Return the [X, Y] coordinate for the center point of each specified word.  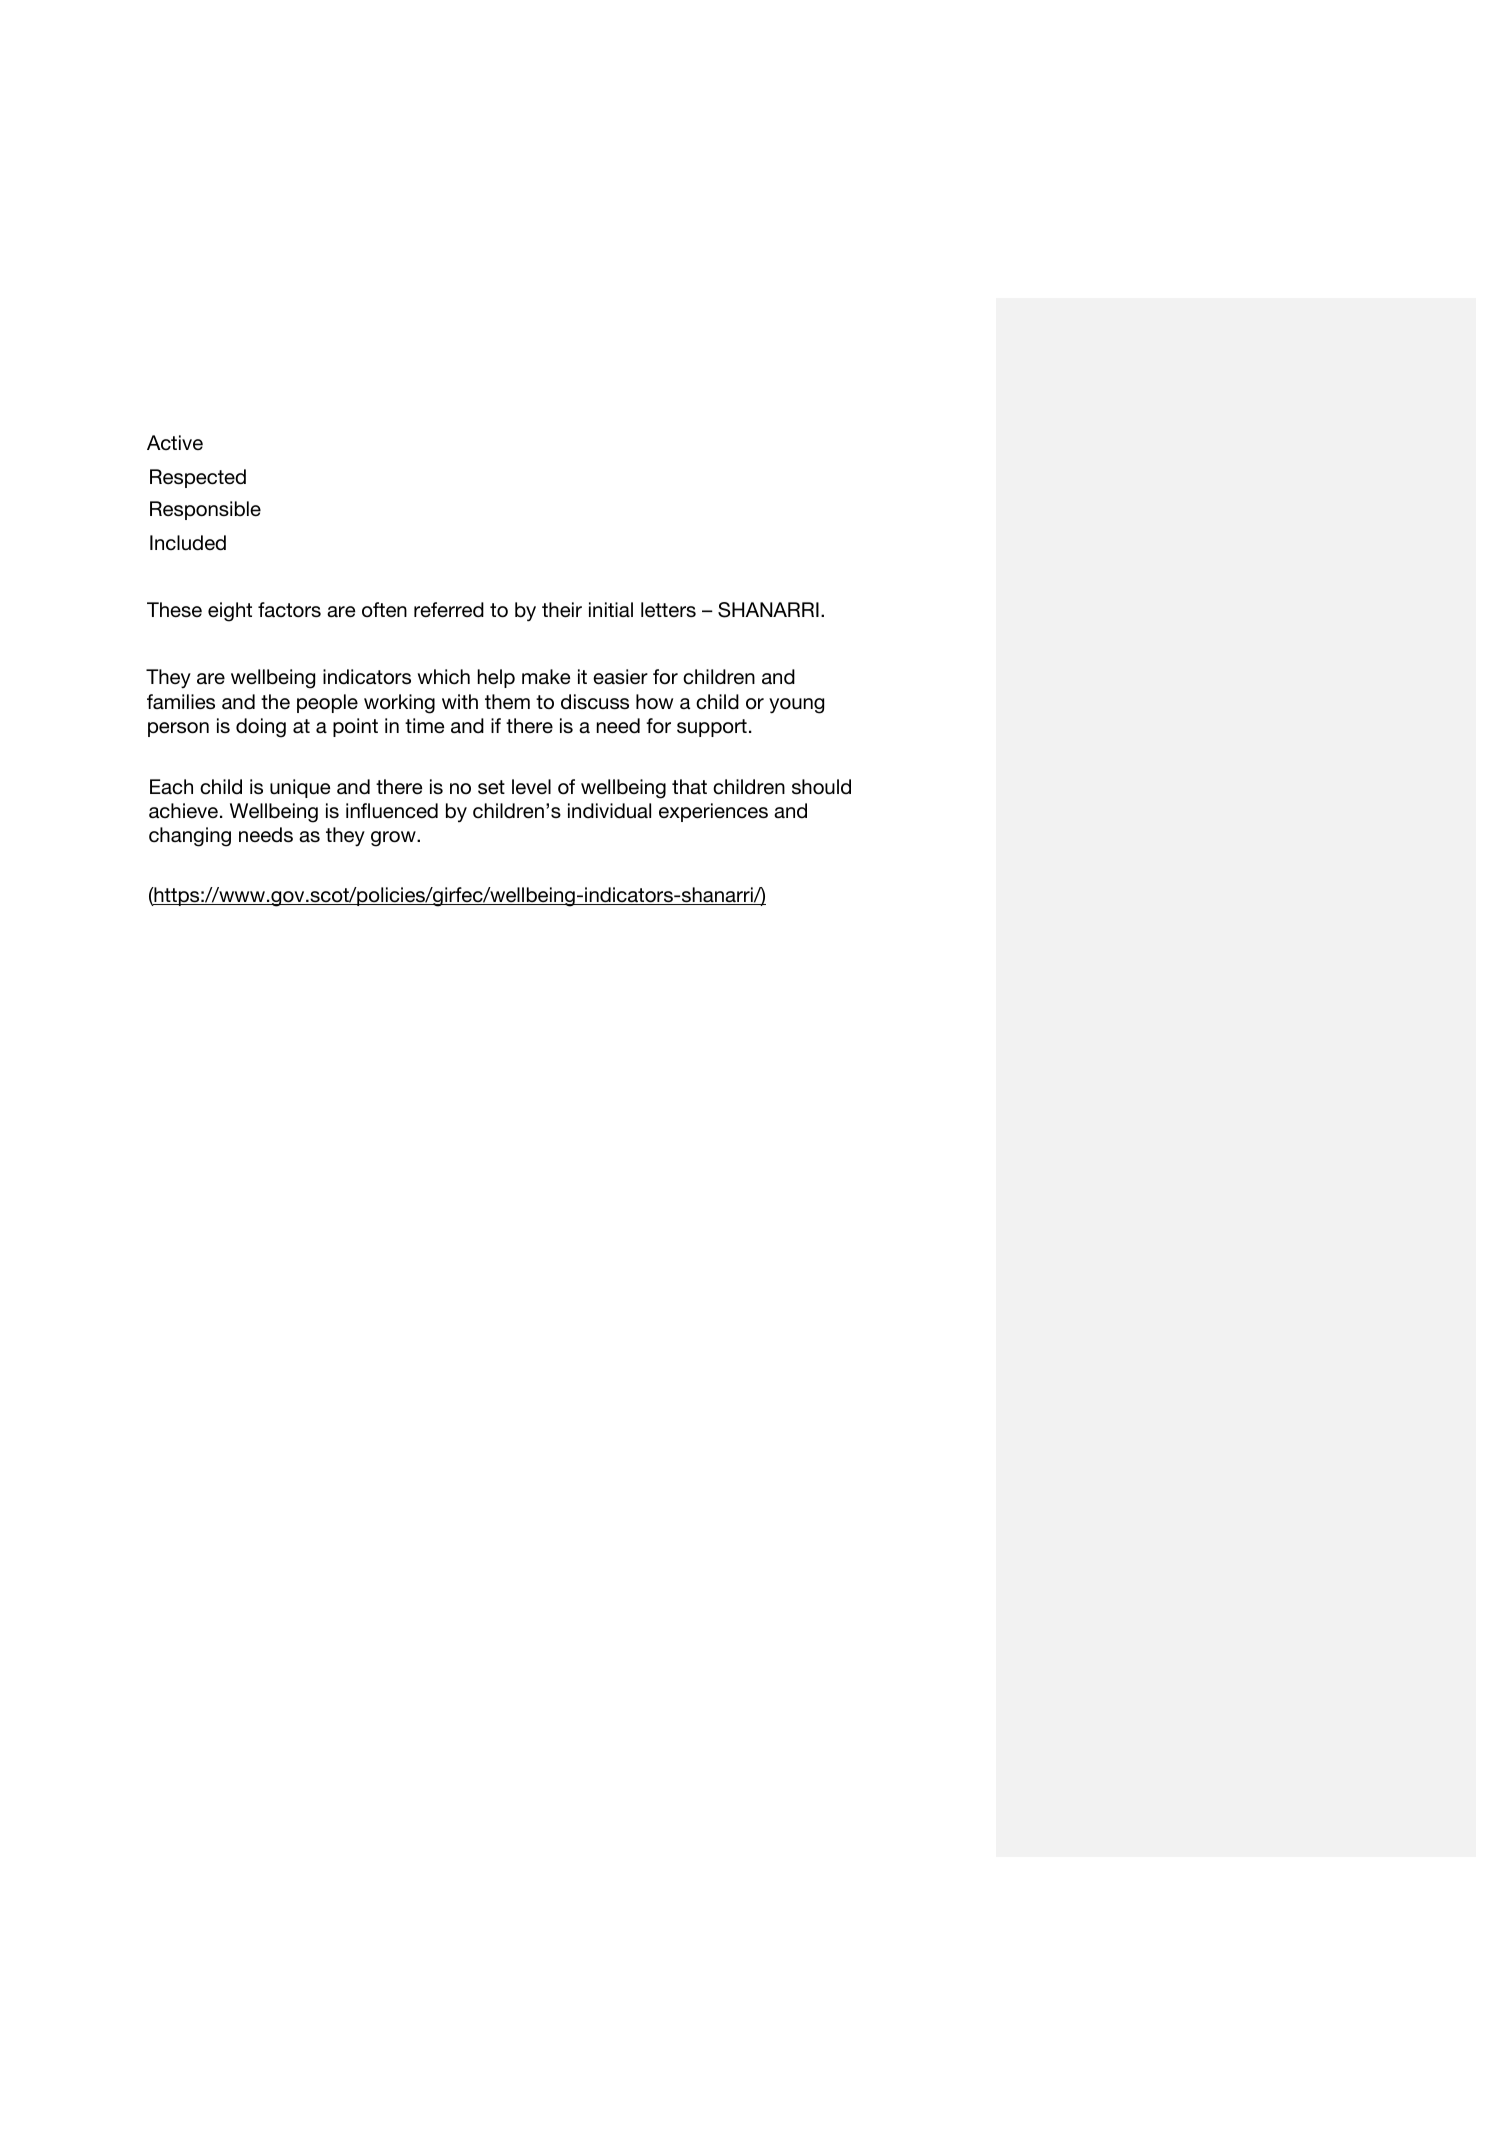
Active [175, 442]
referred [449, 609]
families [181, 702]
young [796, 706]
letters [668, 609]
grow [394, 839]
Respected [198, 478]
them [507, 701]
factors [289, 610]
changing [190, 837]
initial [611, 609]
